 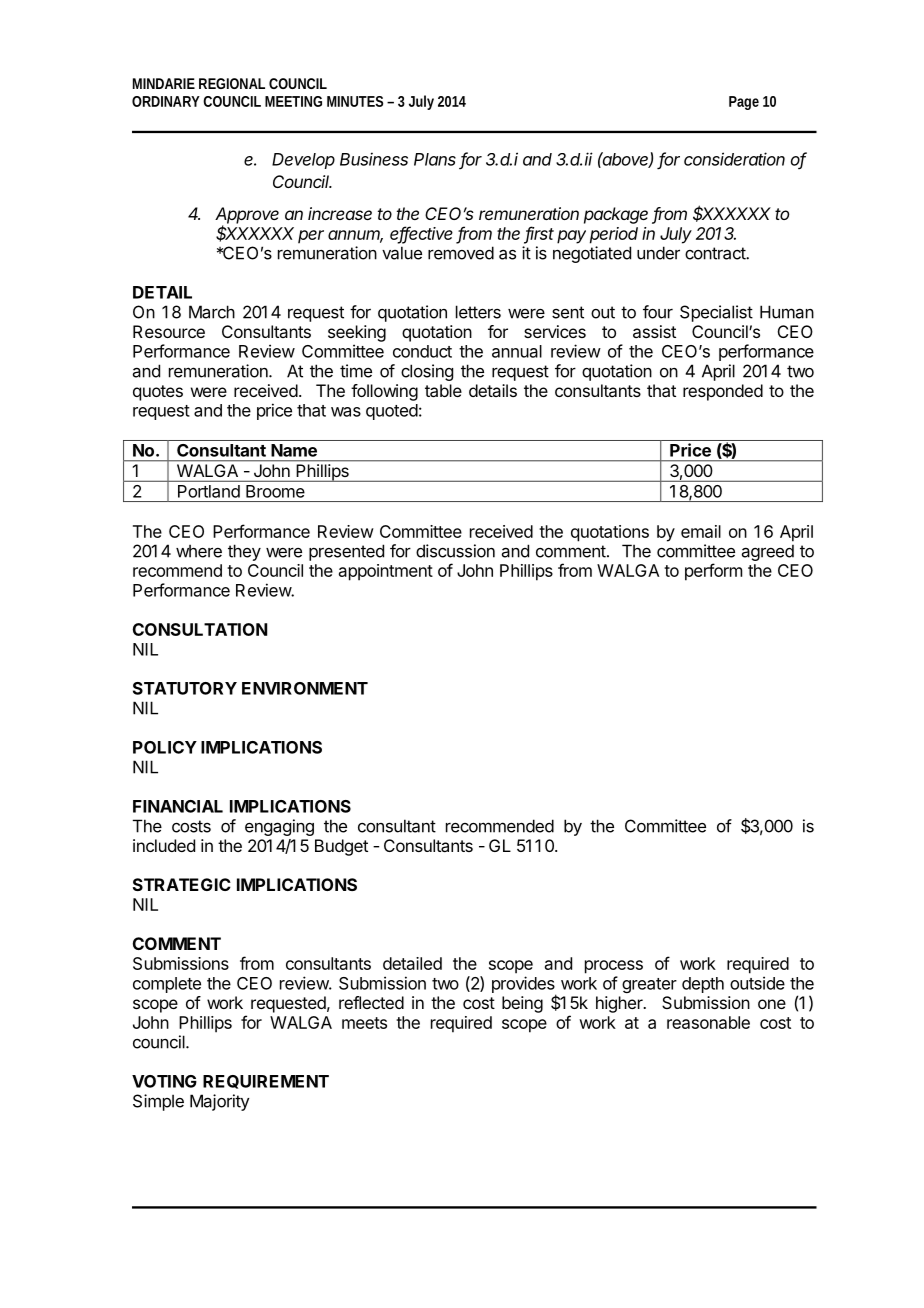 I want to click on being, so click(x=522, y=1004).
